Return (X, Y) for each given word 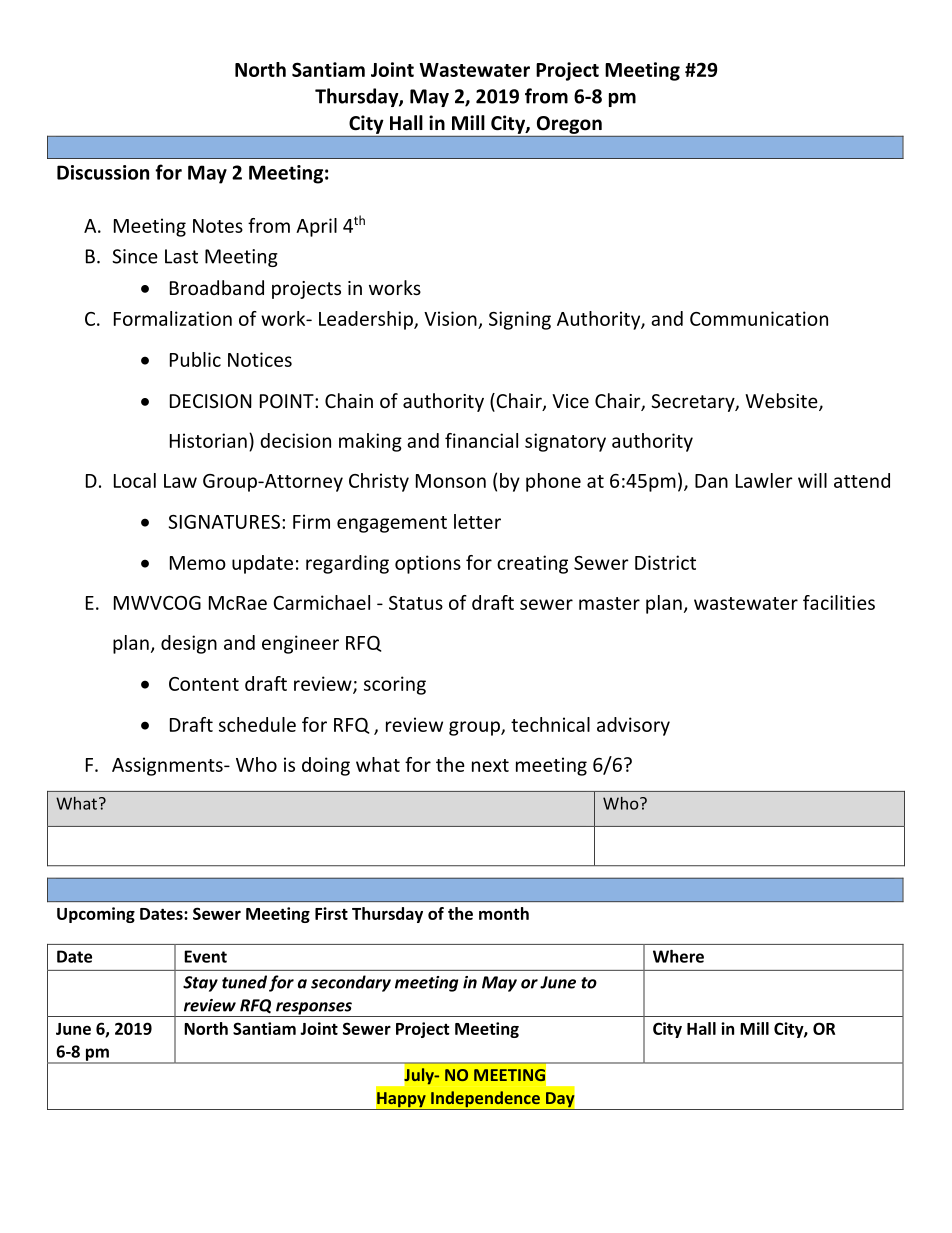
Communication (759, 318)
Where (678, 956)
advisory (633, 726)
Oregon (569, 125)
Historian (208, 440)
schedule (257, 724)
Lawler (764, 480)
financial (481, 440)
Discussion (103, 172)
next (490, 765)
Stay (200, 984)
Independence (485, 1100)
